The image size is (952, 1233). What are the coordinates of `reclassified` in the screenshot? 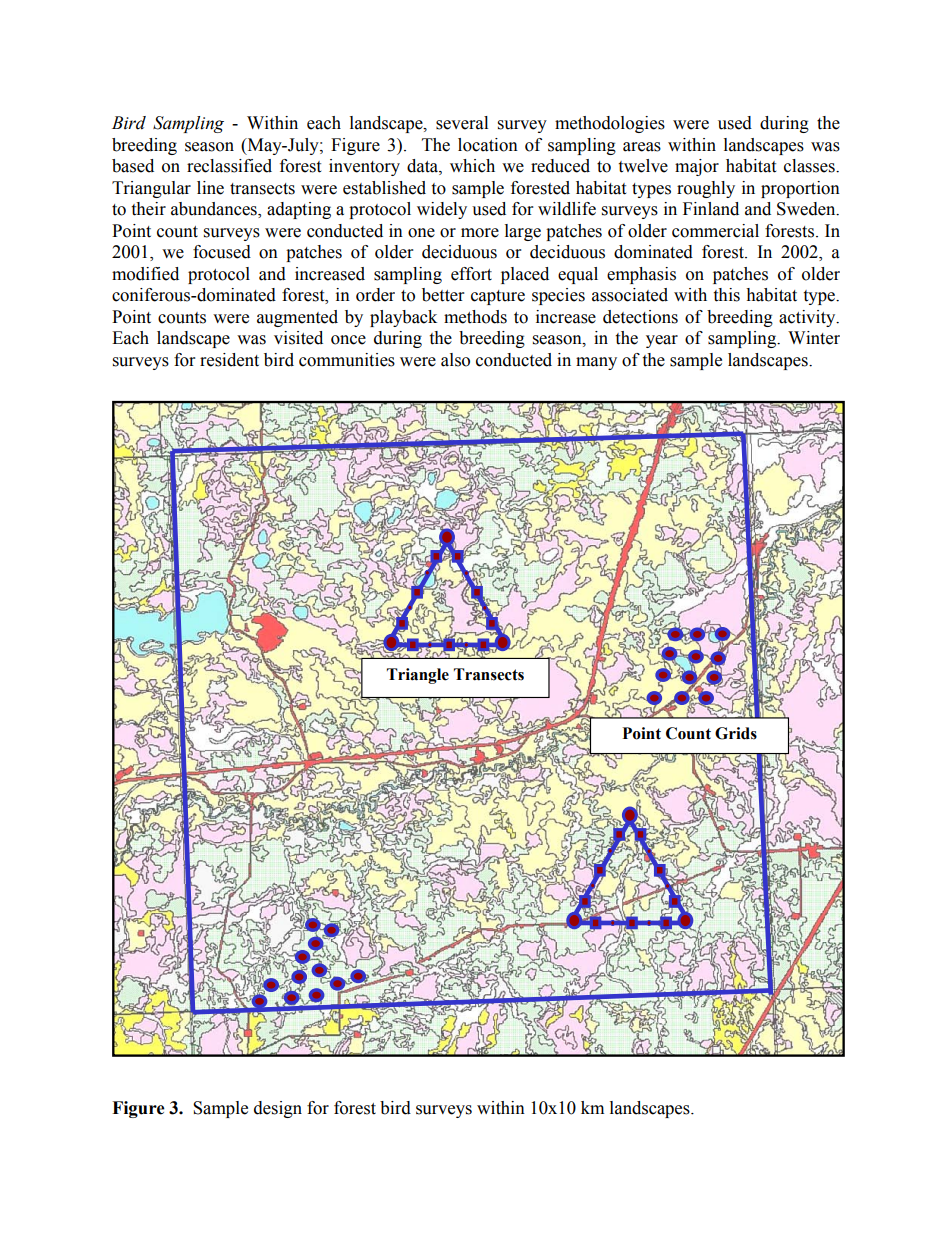 It's located at (229, 166).
